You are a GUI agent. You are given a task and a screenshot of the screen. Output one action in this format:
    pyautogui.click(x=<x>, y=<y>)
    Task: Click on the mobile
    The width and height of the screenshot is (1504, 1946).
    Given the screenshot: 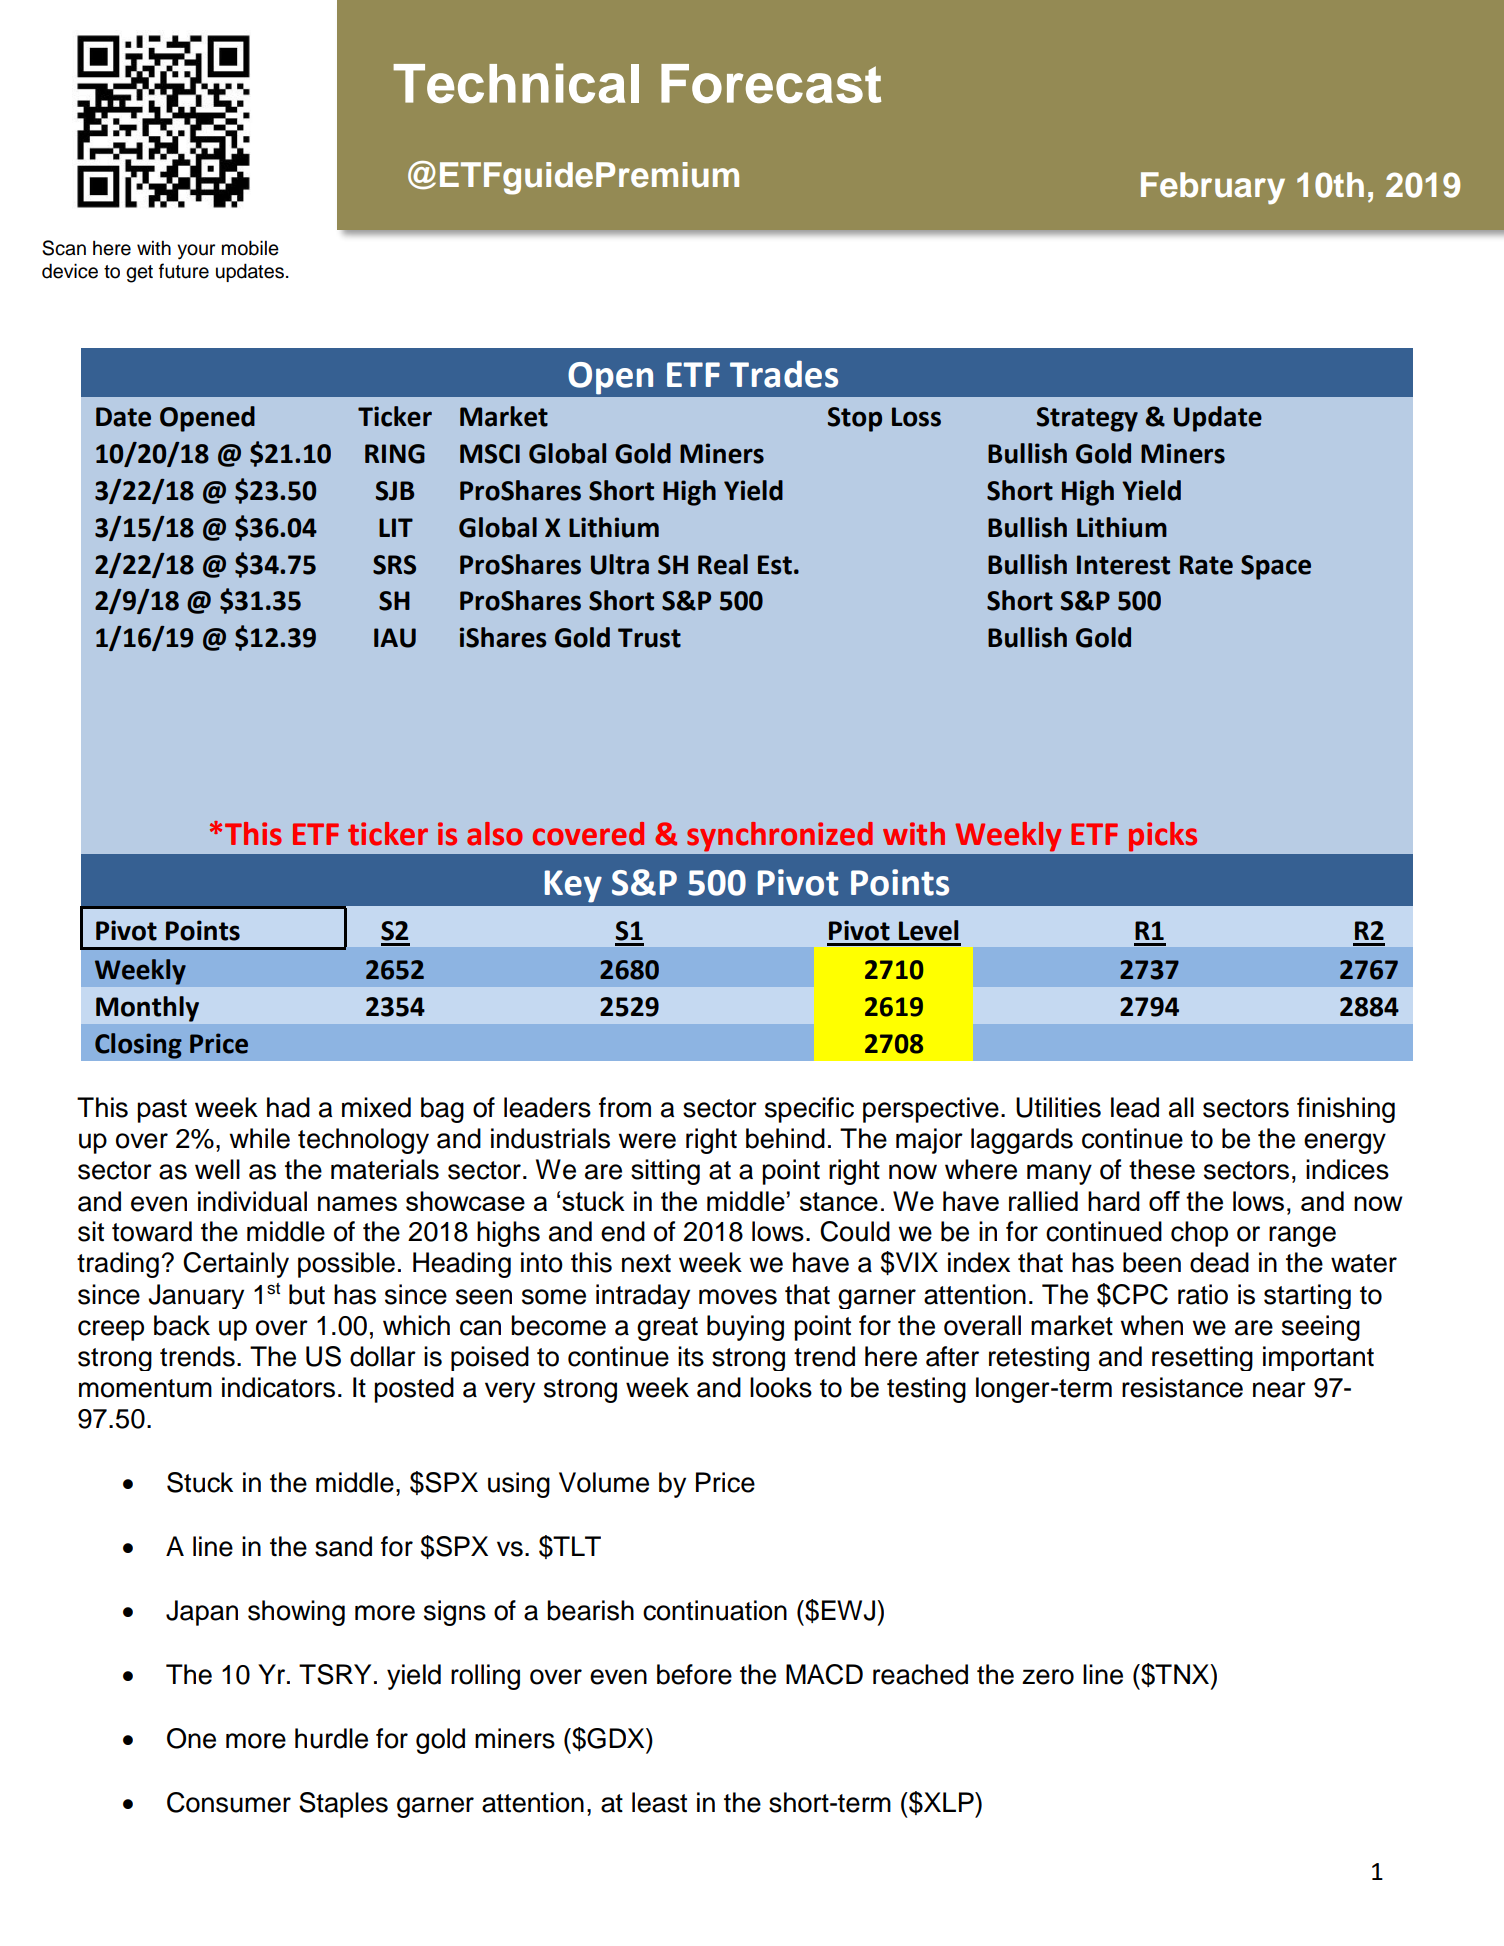 What is the action you would take?
    pyautogui.click(x=250, y=248)
